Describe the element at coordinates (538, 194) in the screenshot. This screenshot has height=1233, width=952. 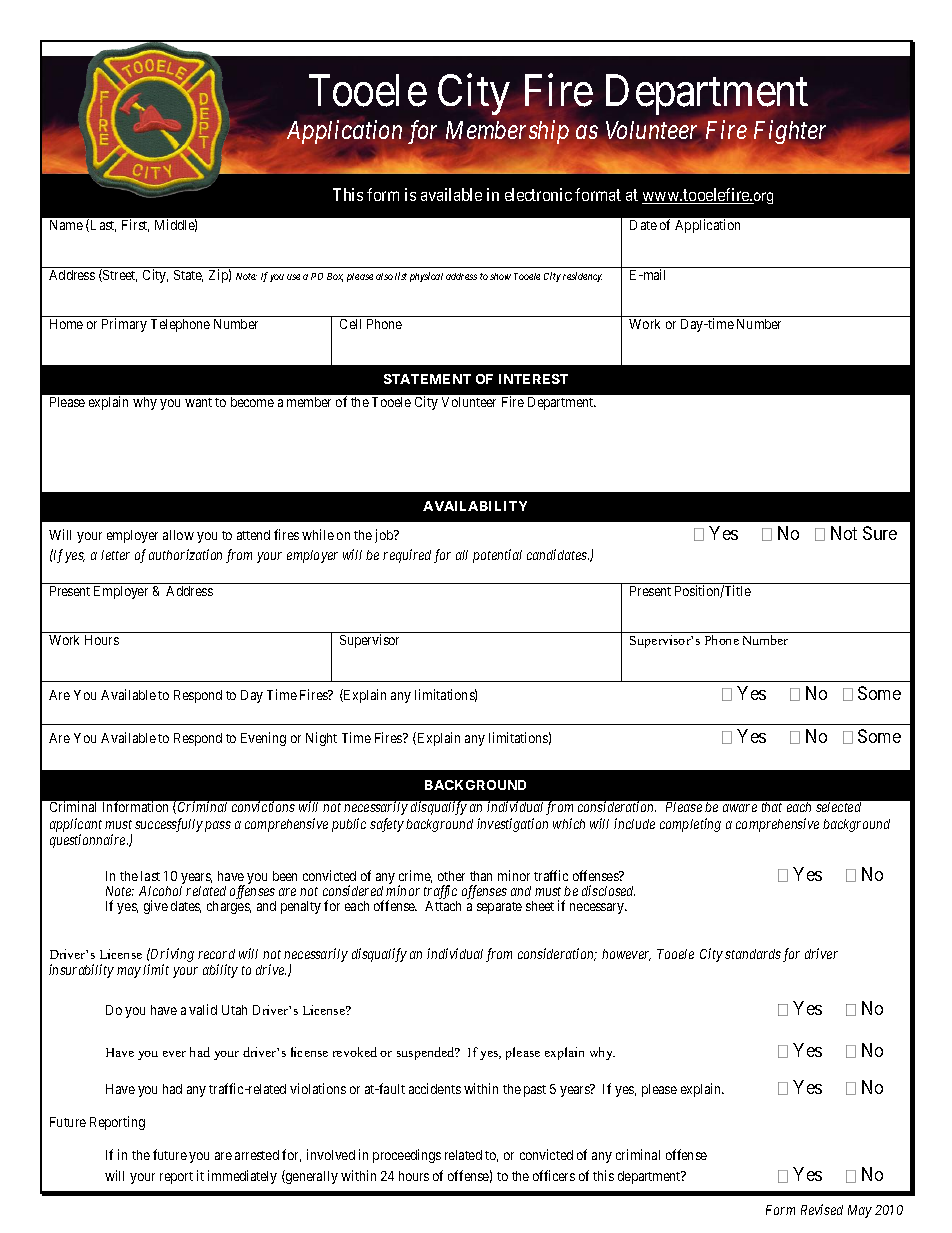
I see `electronic` at that location.
